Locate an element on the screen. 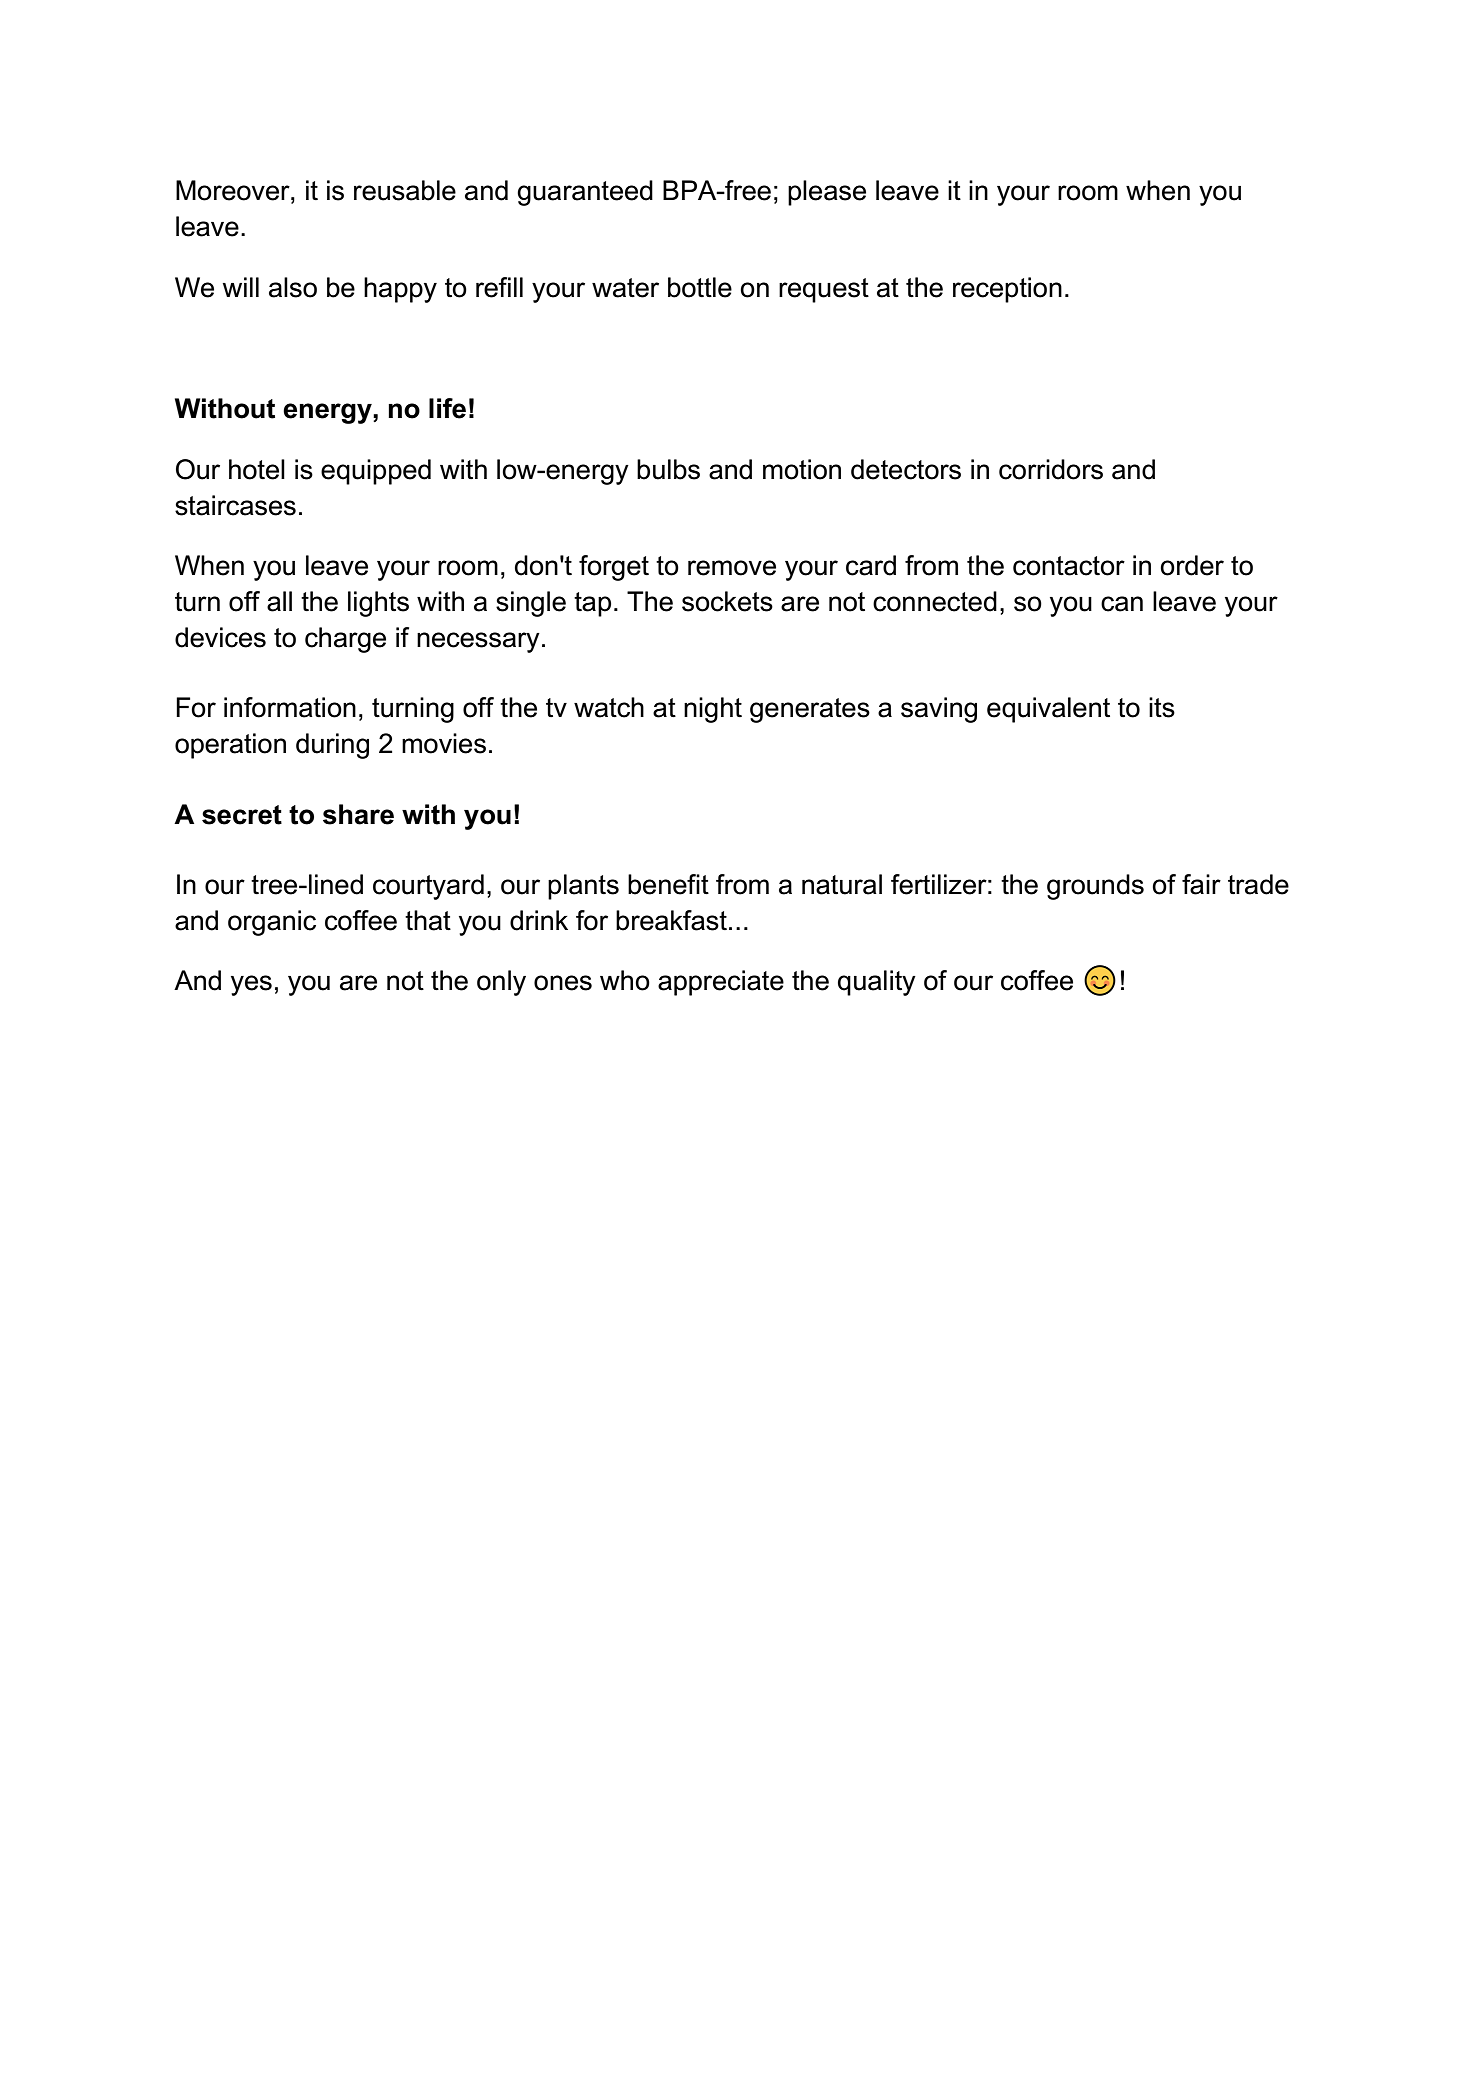  can is located at coordinates (1122, 604).
